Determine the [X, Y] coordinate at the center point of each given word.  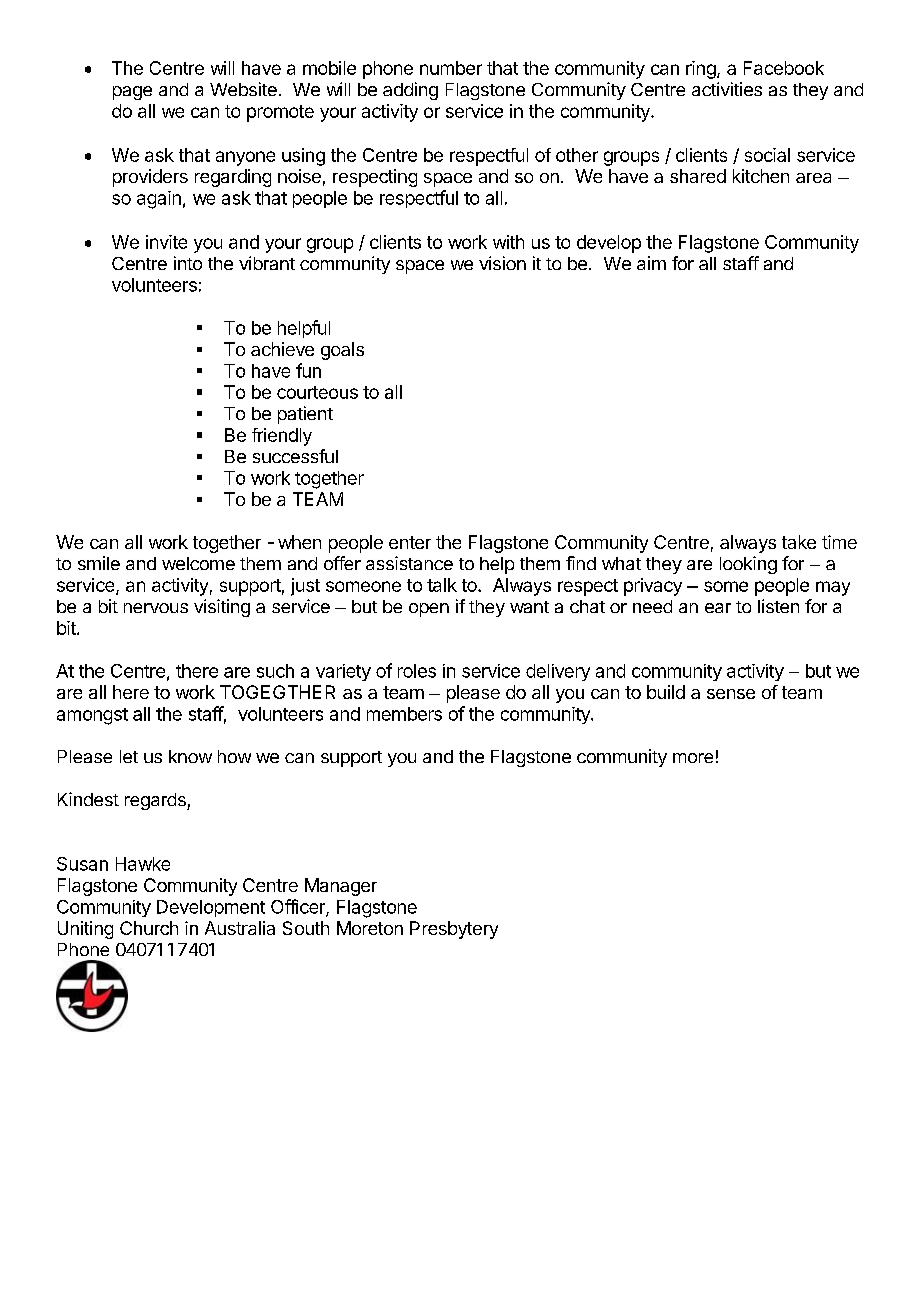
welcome [198, 563]
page [132, 93]
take [799, 542]
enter [410, 542]
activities [727, 89]
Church [149, 928]
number [451, 68]
